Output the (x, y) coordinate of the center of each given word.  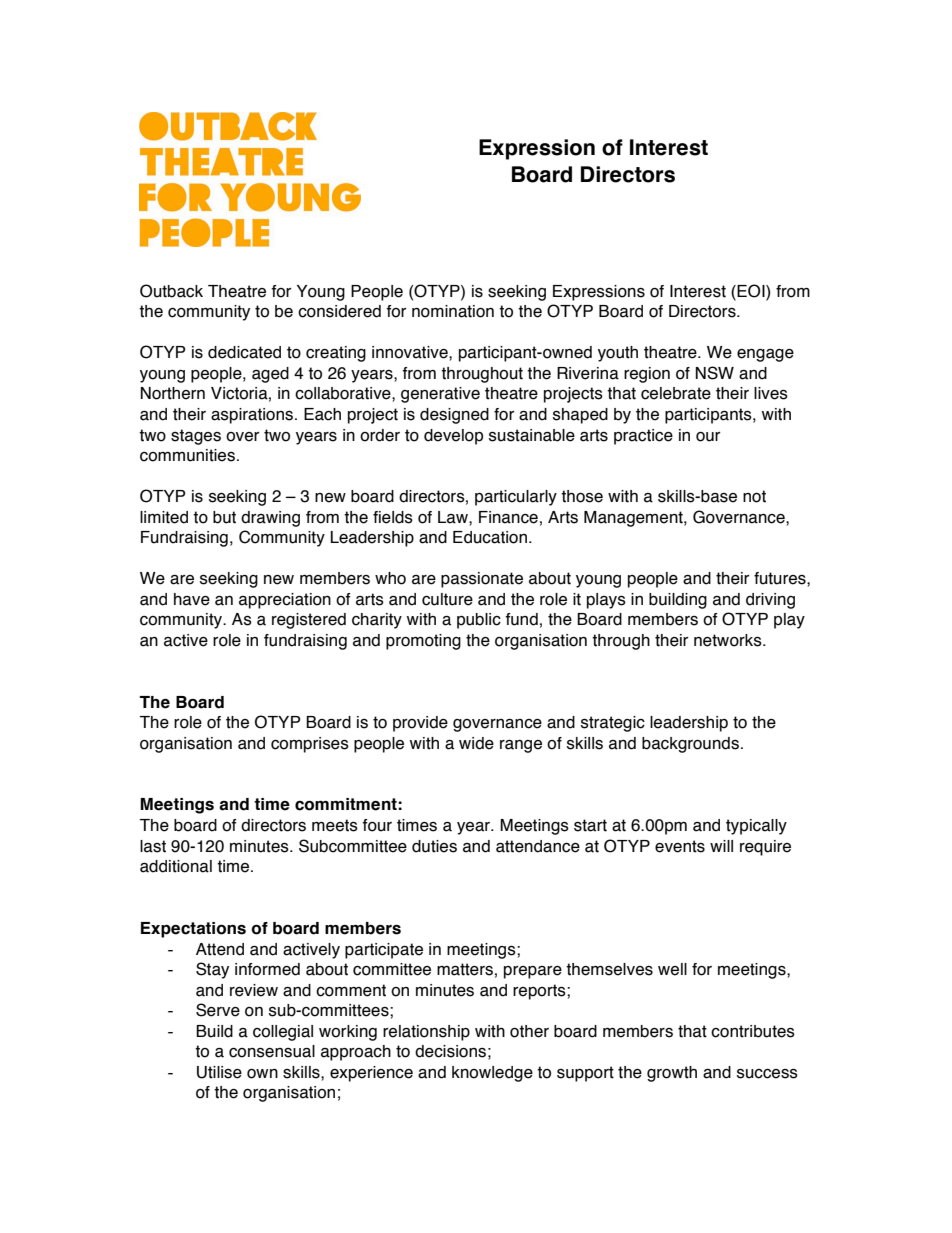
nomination (453, 311)
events (680, 846)
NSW (715, 373)
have (192, 599)
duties (434, 846)
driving (770, 601)
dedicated (244, 352)
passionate (482, 580)
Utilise (219, 1072)
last (153, 846)
